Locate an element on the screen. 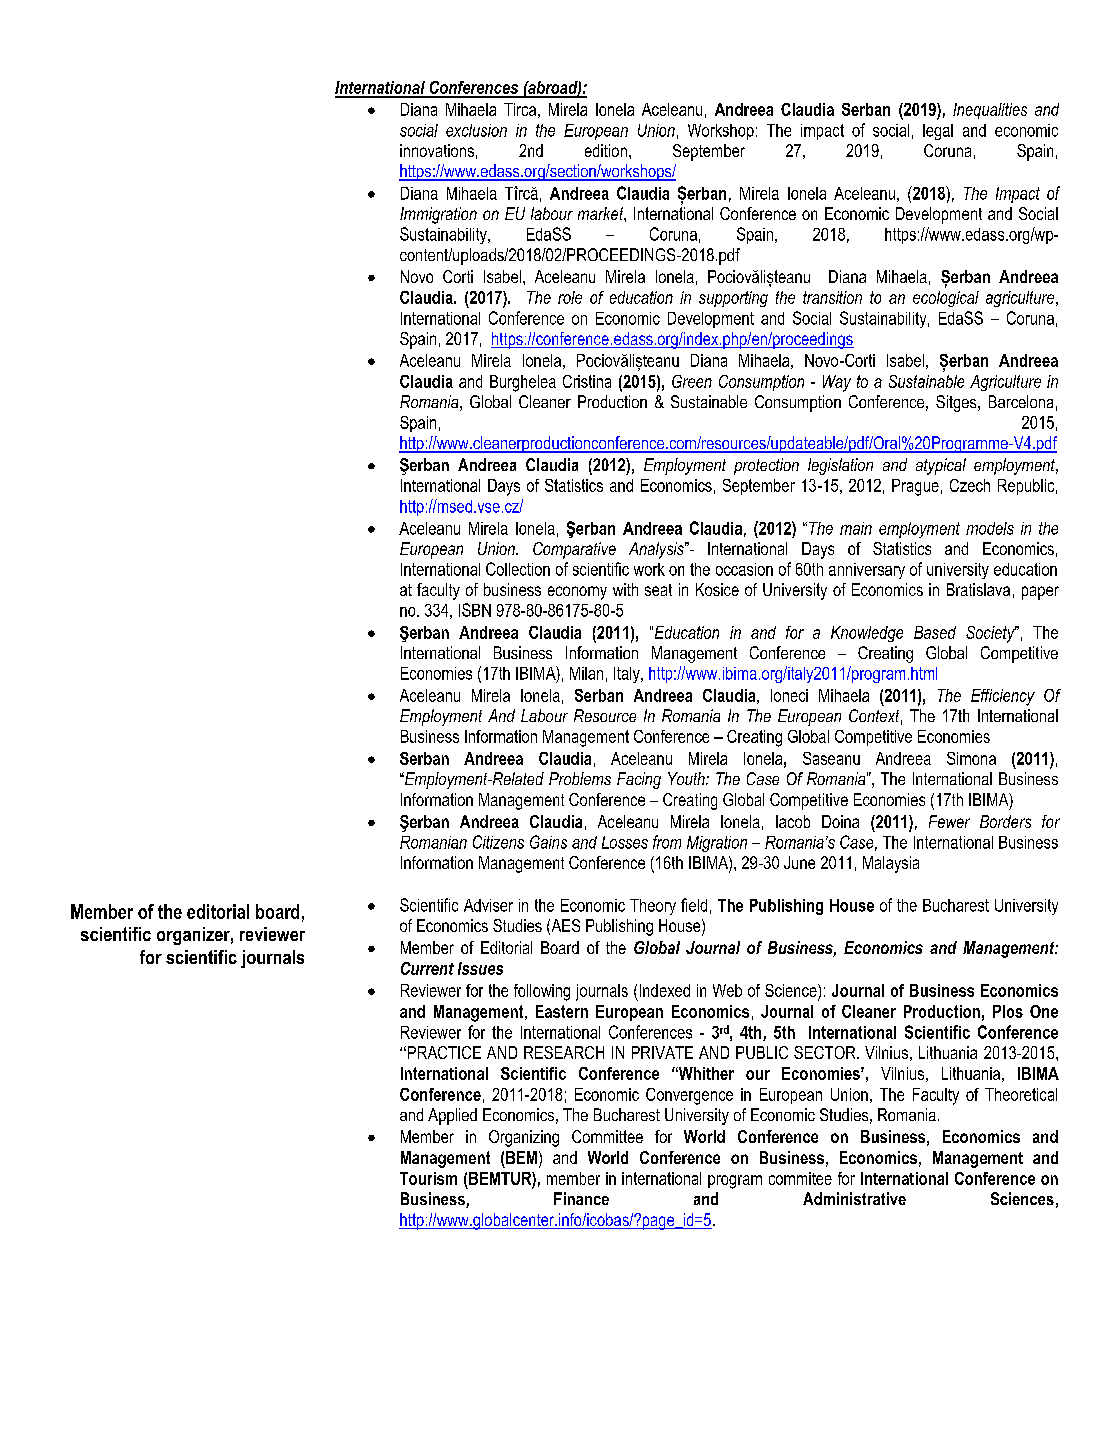 The width and height of the screenshot is (1110, 1436). exclusion is located at coordinates (476, 130).
